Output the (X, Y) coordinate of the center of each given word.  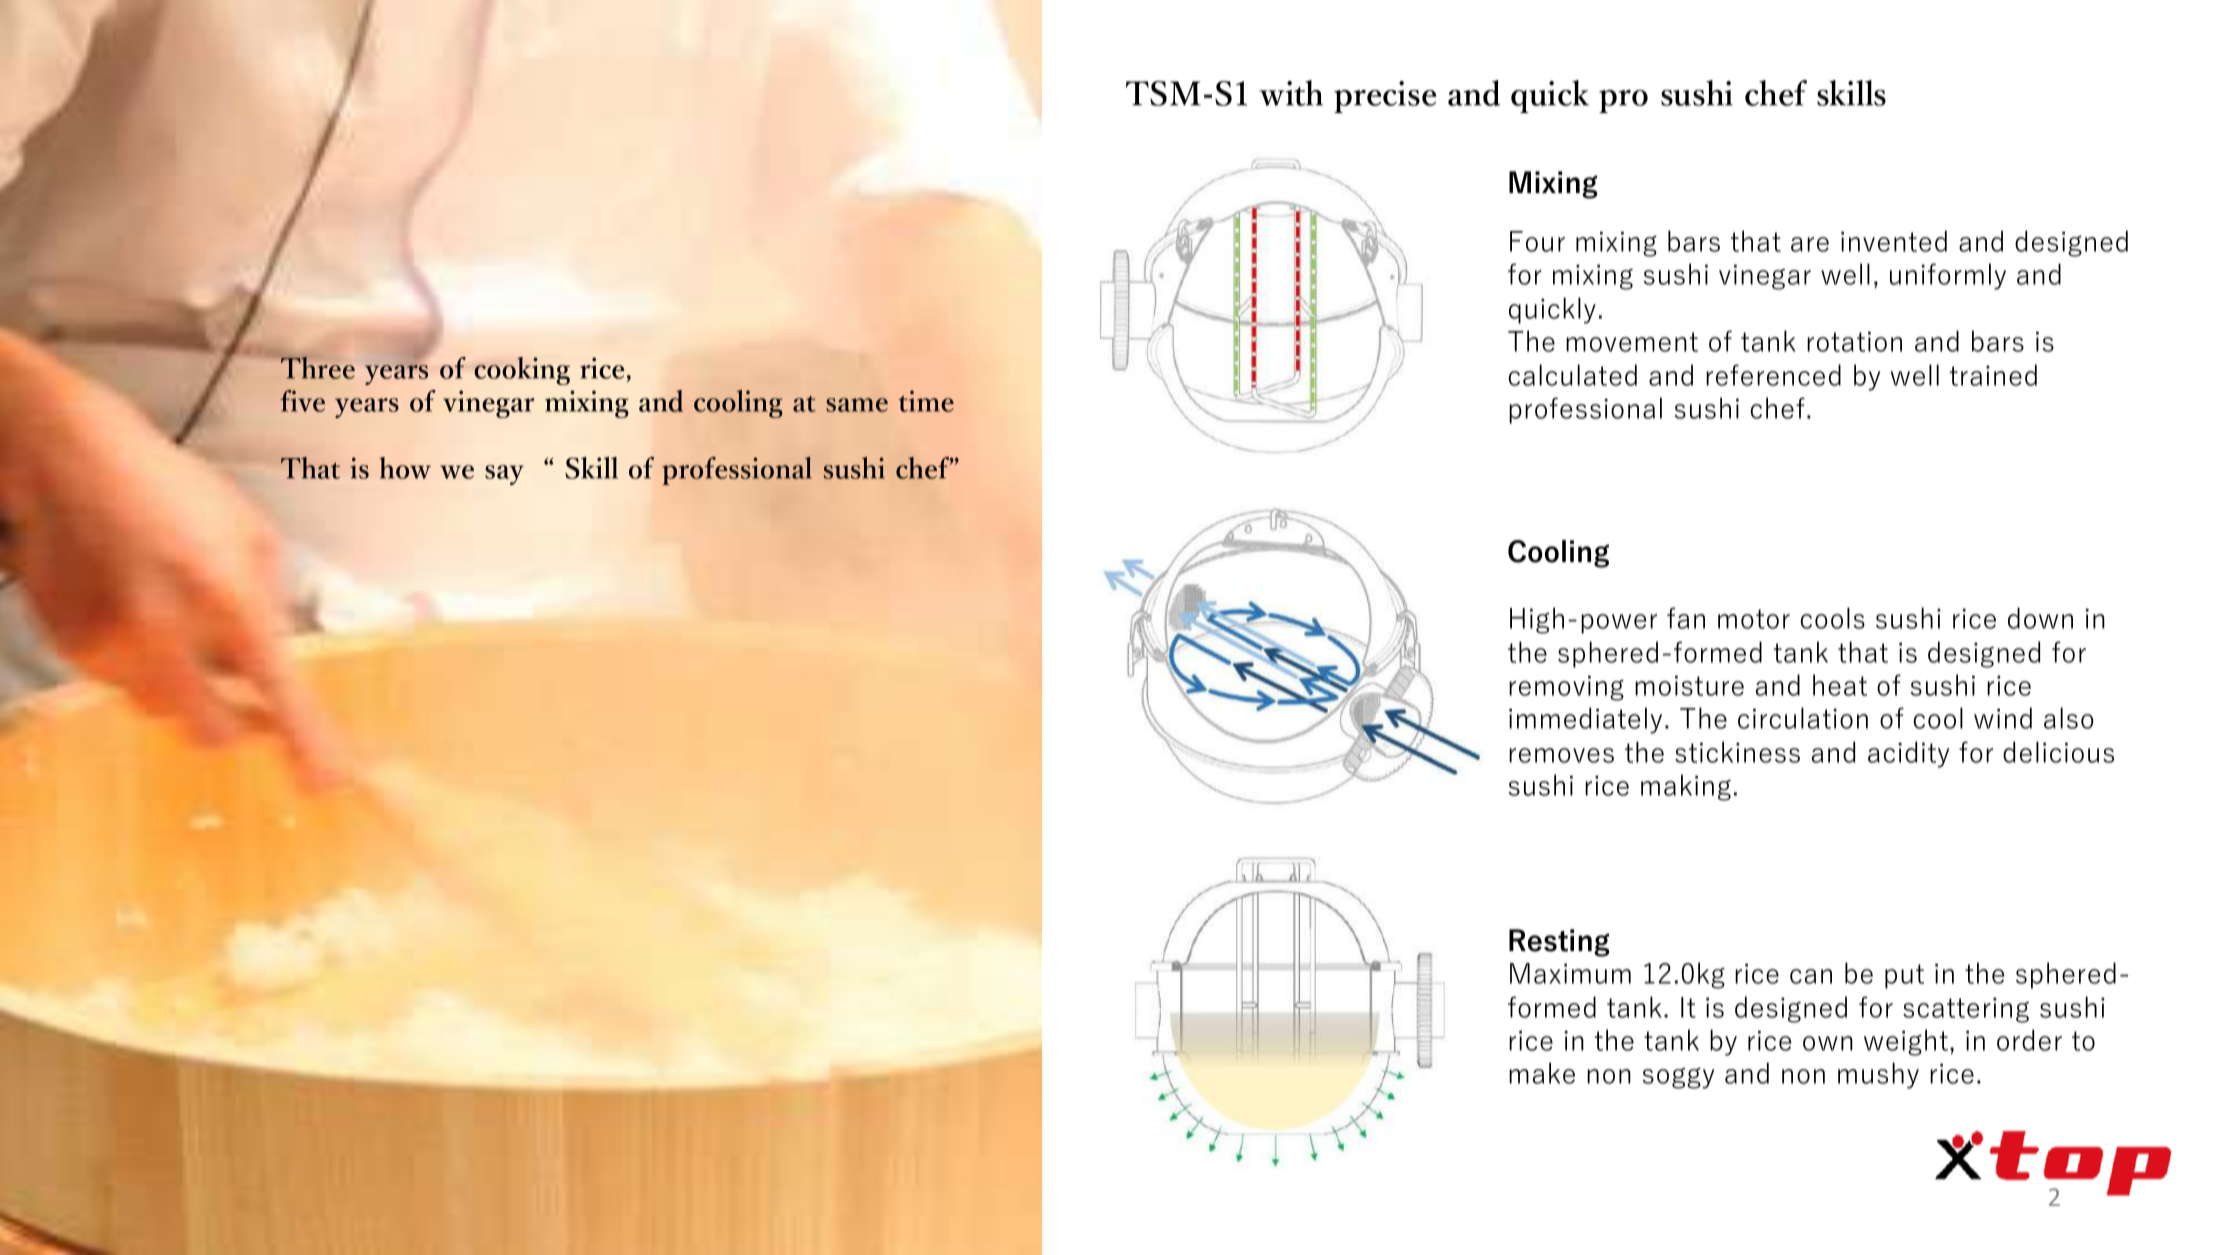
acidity (1908, 754)
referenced (1773, 375)
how (405, 468)
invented (1894, 241)
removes (1561, 755)
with (1291, 93)
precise (1385, 97)
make (1542, 1073)
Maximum (1570, 973)
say (504, 475)
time (926, 401)
